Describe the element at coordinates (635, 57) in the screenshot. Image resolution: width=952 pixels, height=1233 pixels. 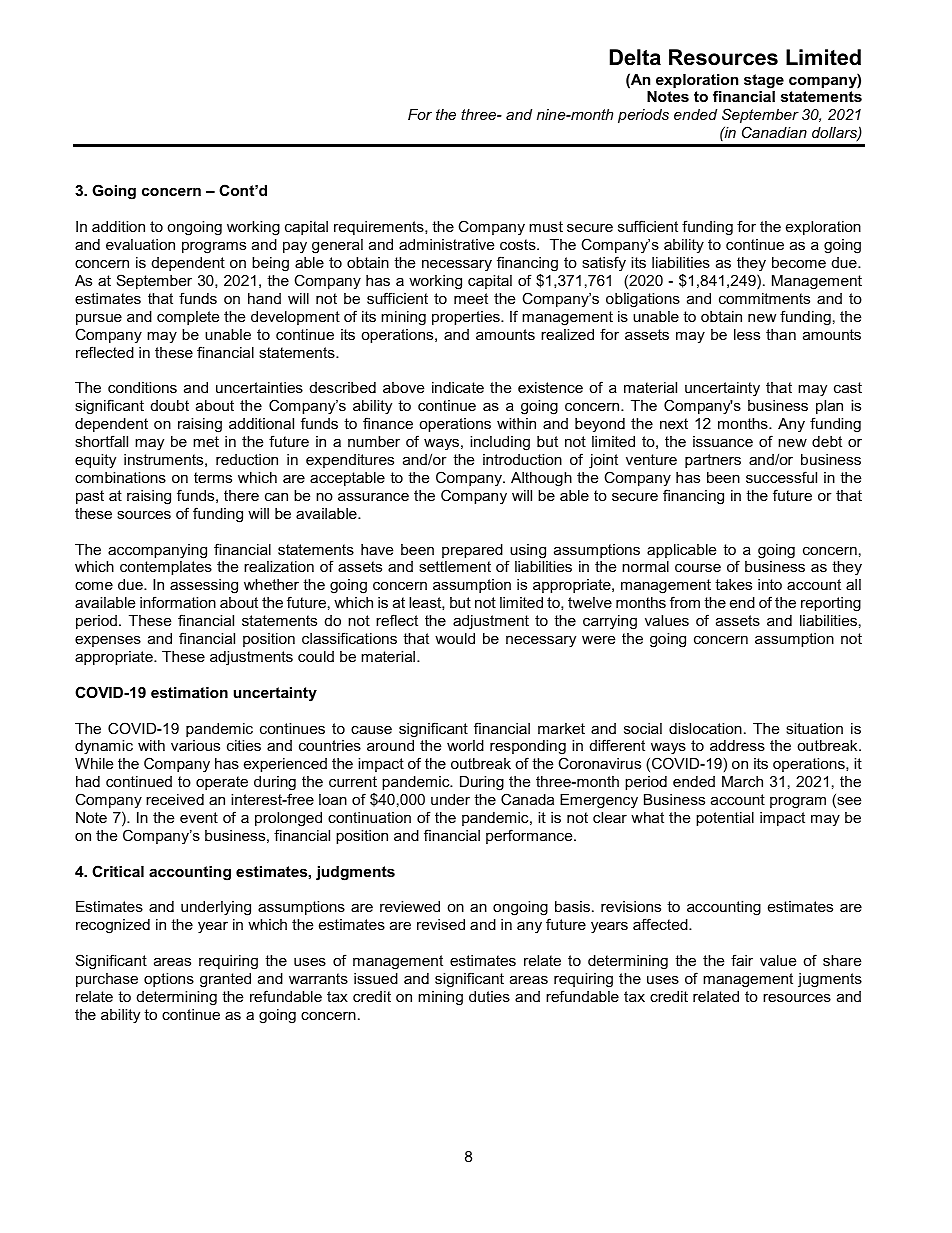
I see `Delta` at that location.
